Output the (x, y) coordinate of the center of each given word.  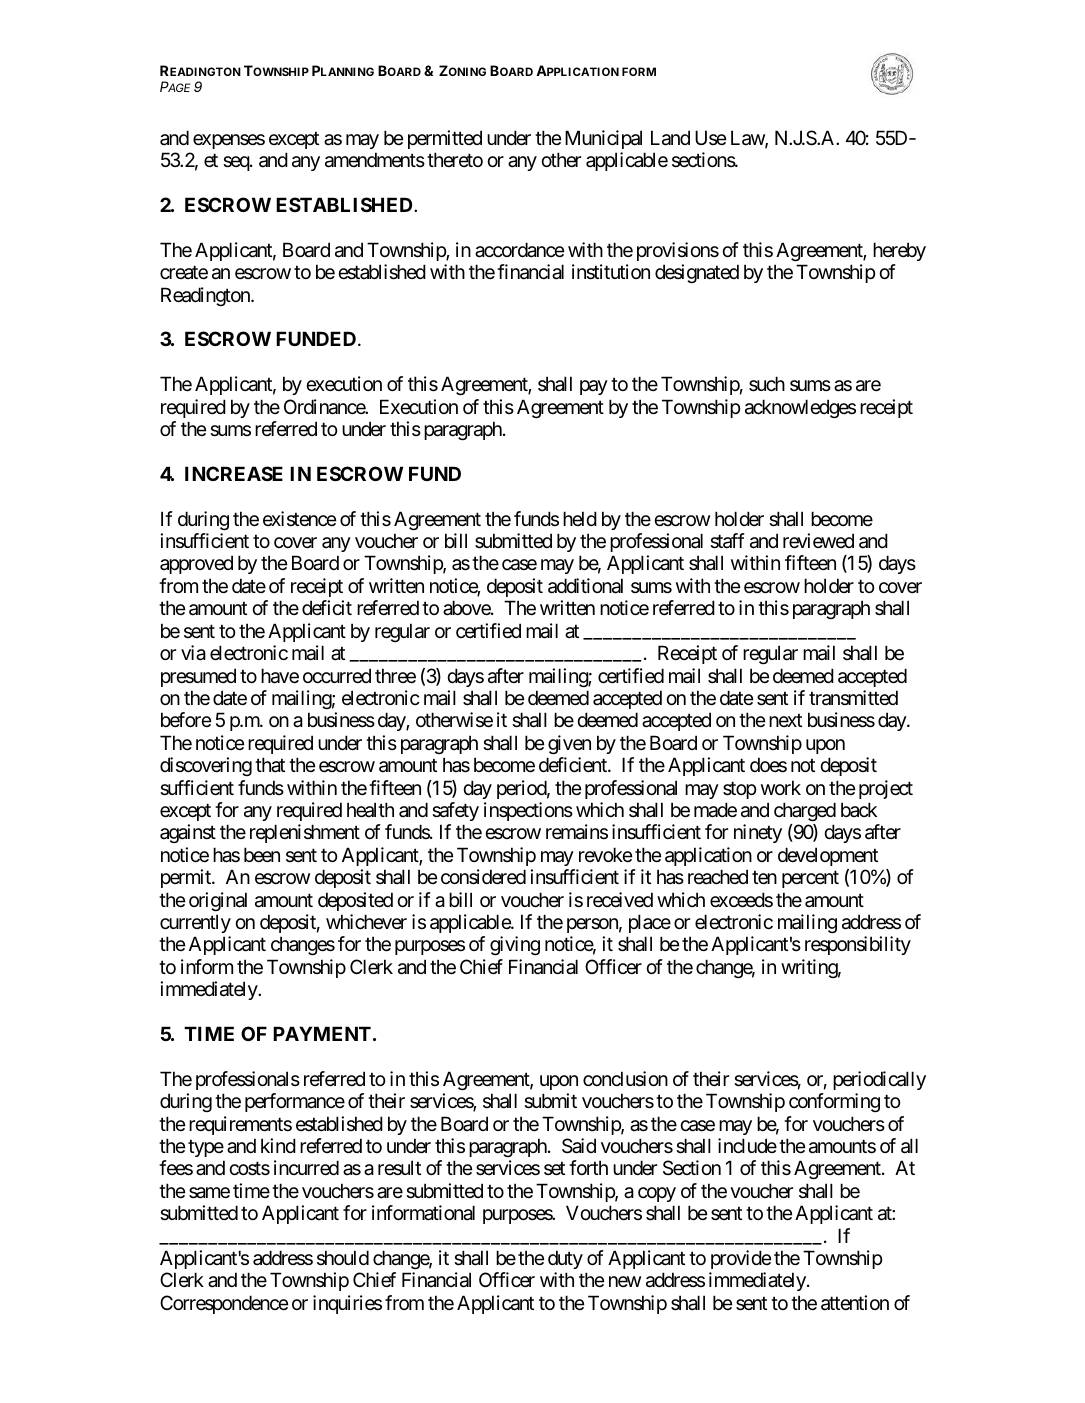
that (270, 765)
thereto (455, 159)
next (785, 720)
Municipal (603, 139)
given (569, 744)
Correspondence (224, 1304)
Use (710, 137)
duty (565, 1259)
